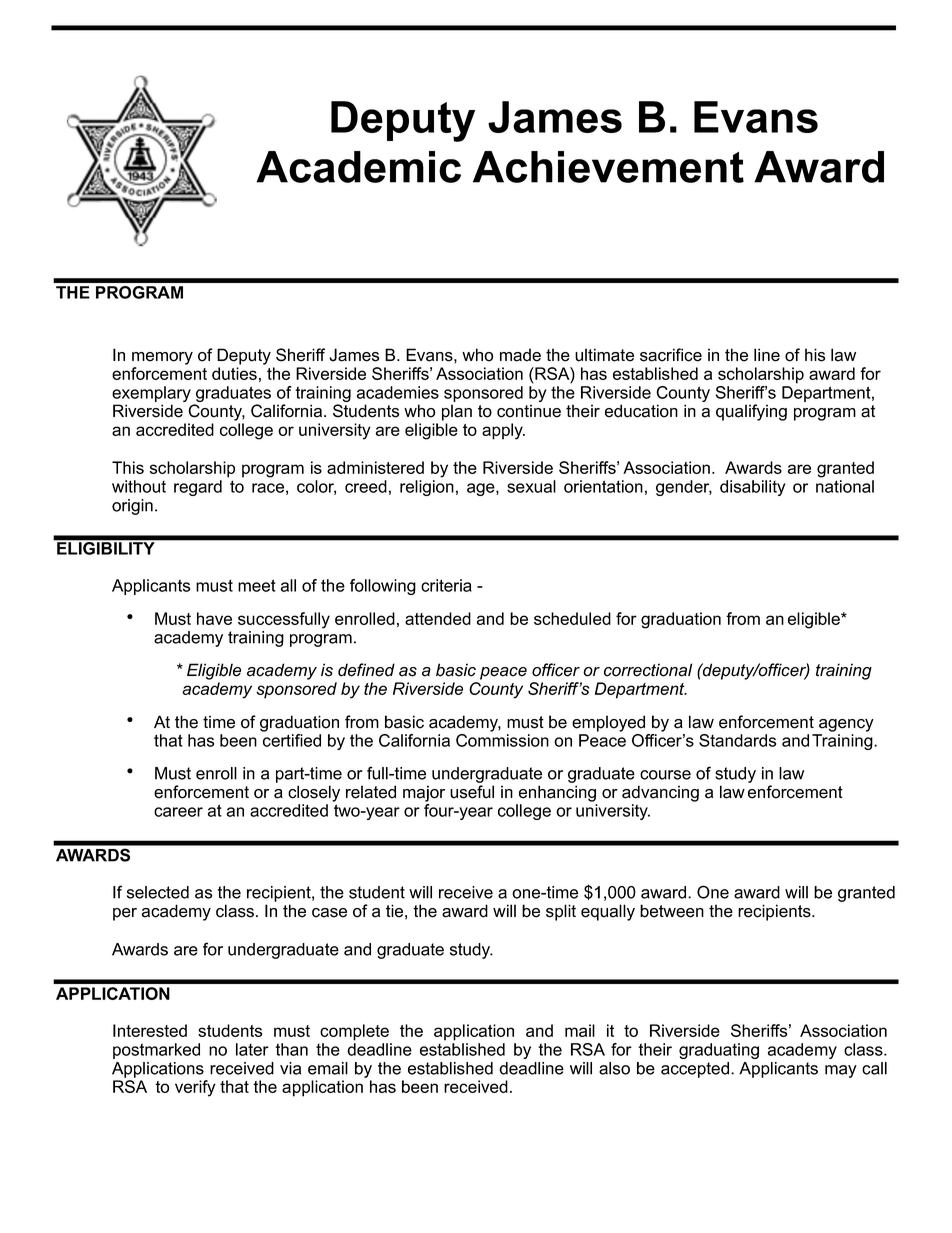  What do you see at coordinates (737, 740) in the page?
I see `Standards` at bounding box center [737, 740].
